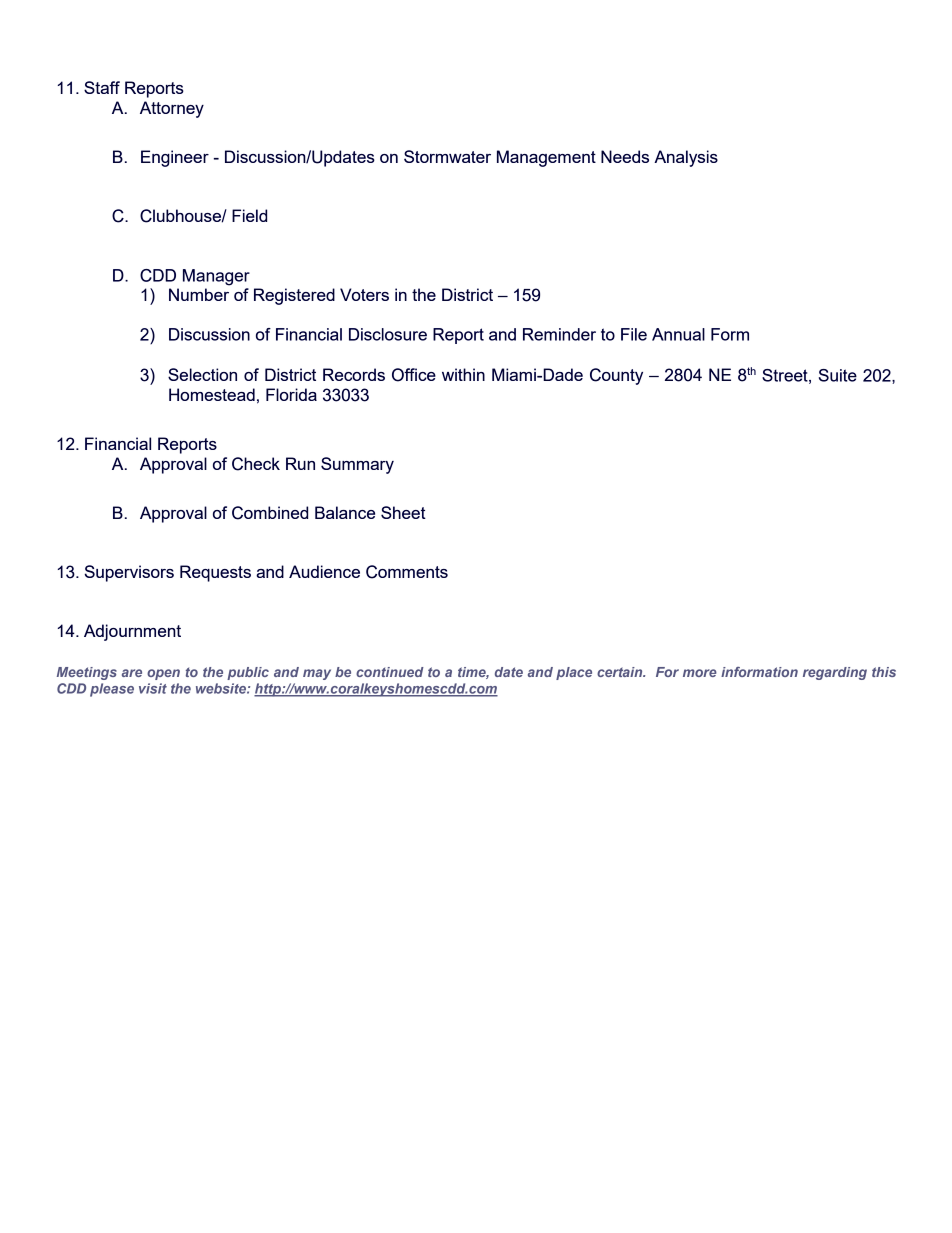 This screenshot has height=1233, width=952. I want to click on Number, so click(199, 294).
